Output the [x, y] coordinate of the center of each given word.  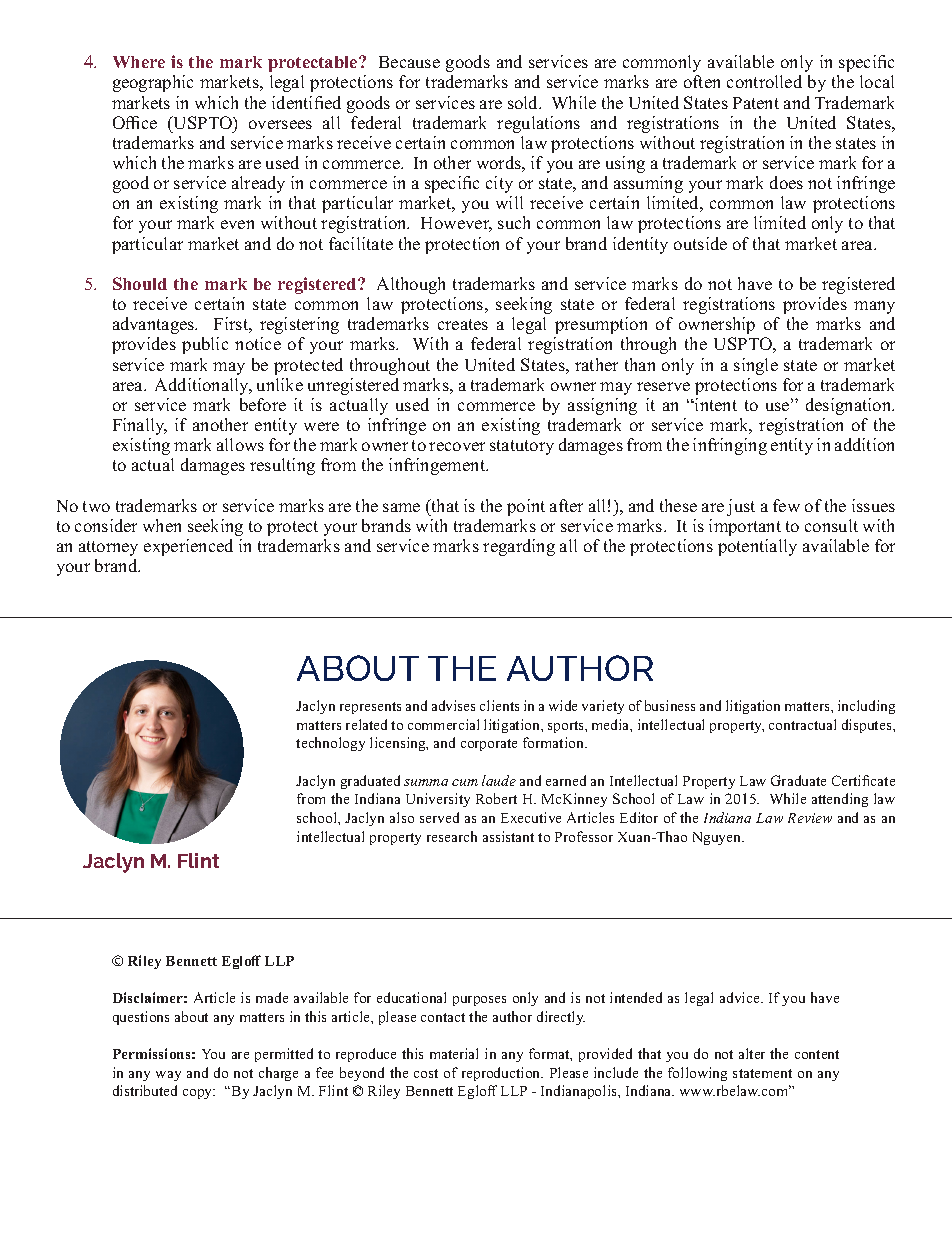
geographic [153, 83]
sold [524, 102]
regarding [519, 547]
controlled [764, 81]
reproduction [502, 1074]
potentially [757, 547]
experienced [188, 547]
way [168, 1076]
